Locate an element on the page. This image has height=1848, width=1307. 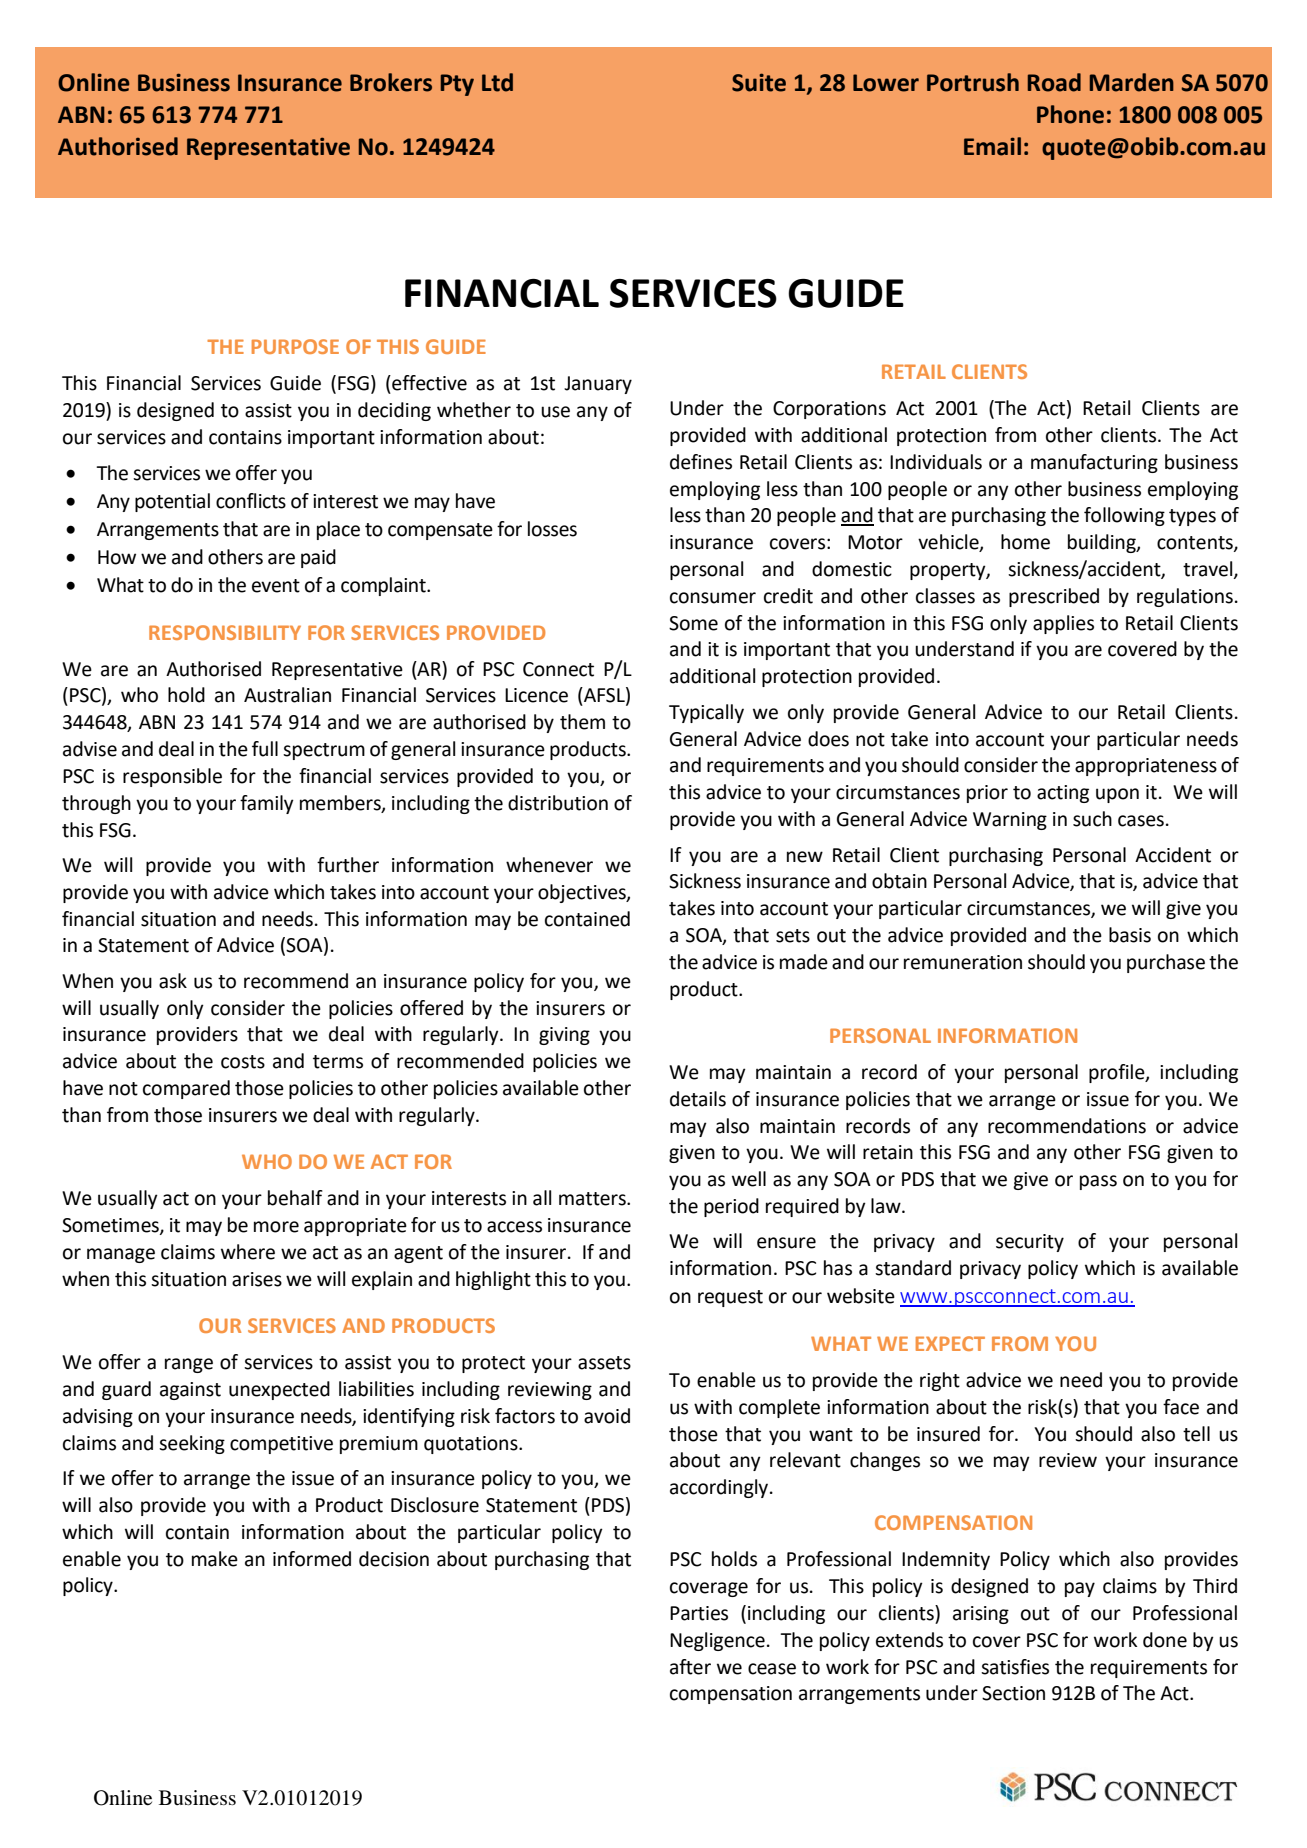
RESPONSIBILITY is located at coordinates (225, 632).
